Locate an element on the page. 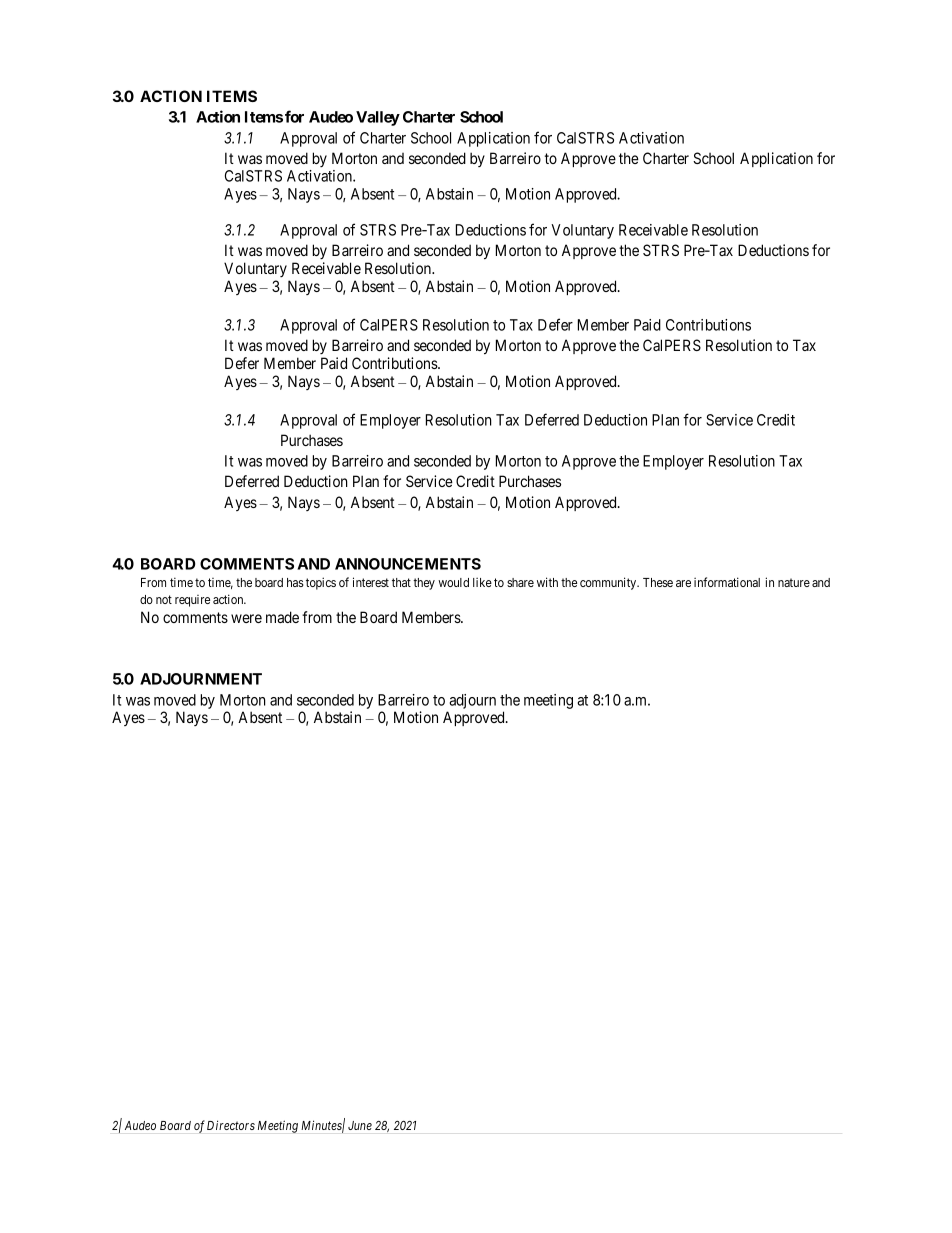  Directors is located at coordinates (231, 1125).
